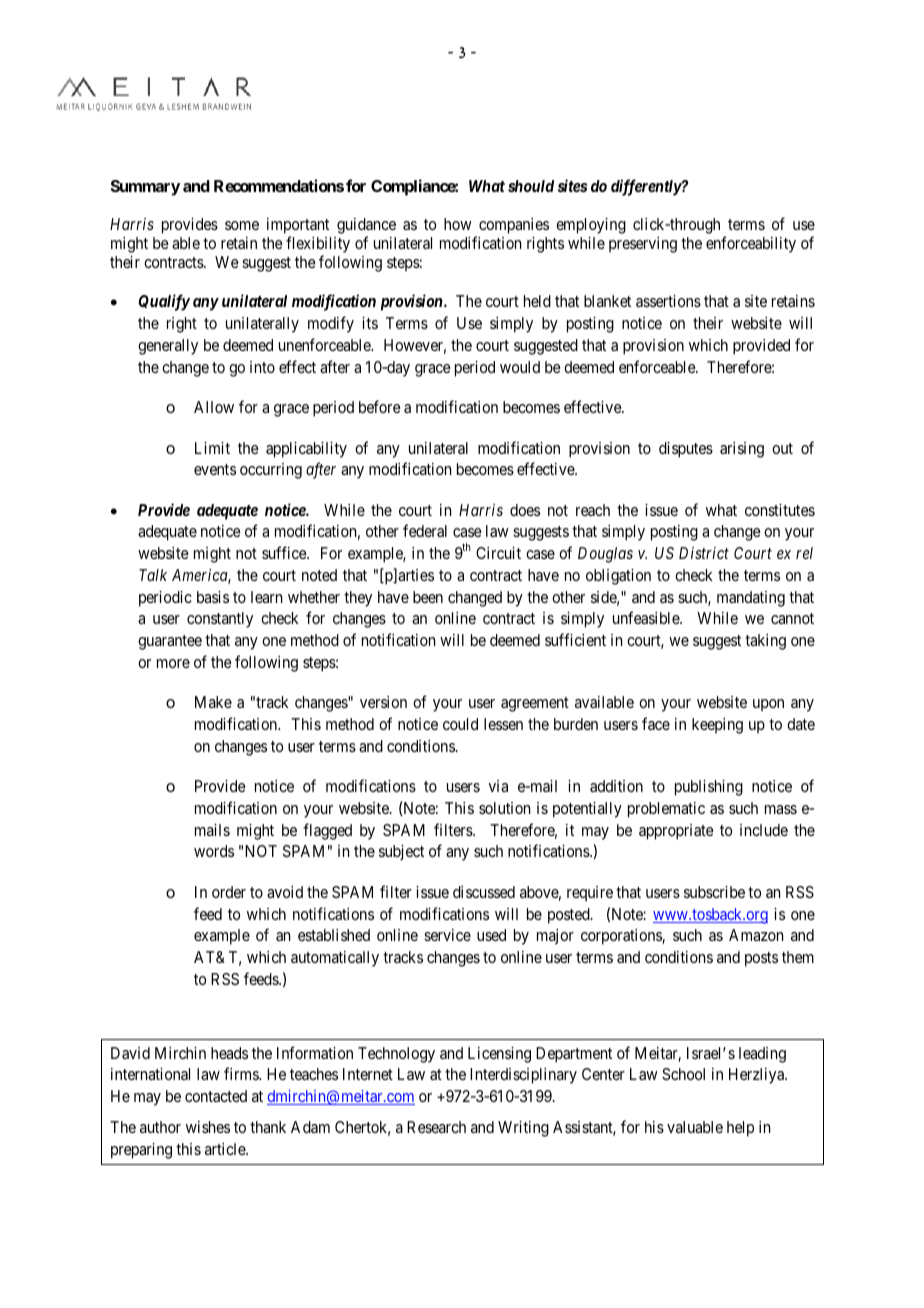 The image size is (924, 1308). What do you see at coordinates (173, 663) in the screenshot?
I see `more` at bounding box center [173, 663].
